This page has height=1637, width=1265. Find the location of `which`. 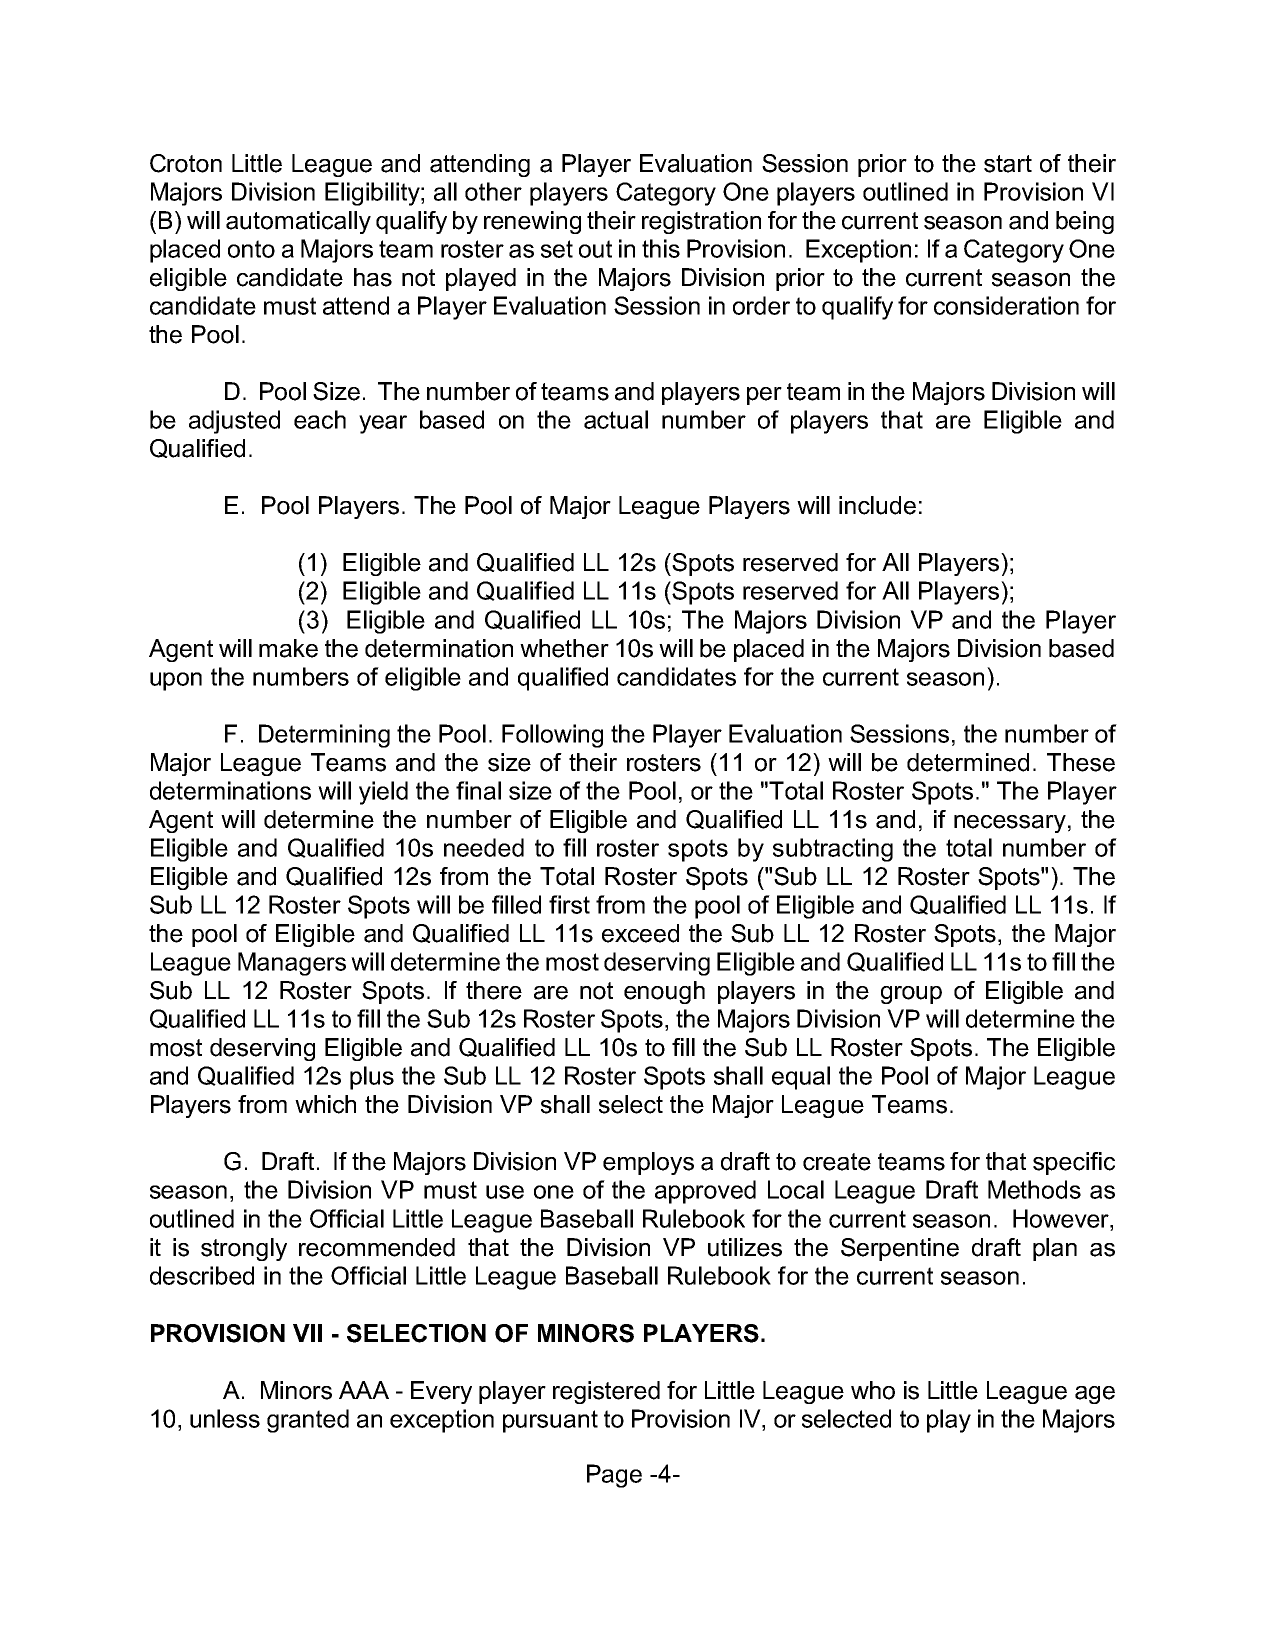

which is located at coordinates (325, 1104).
